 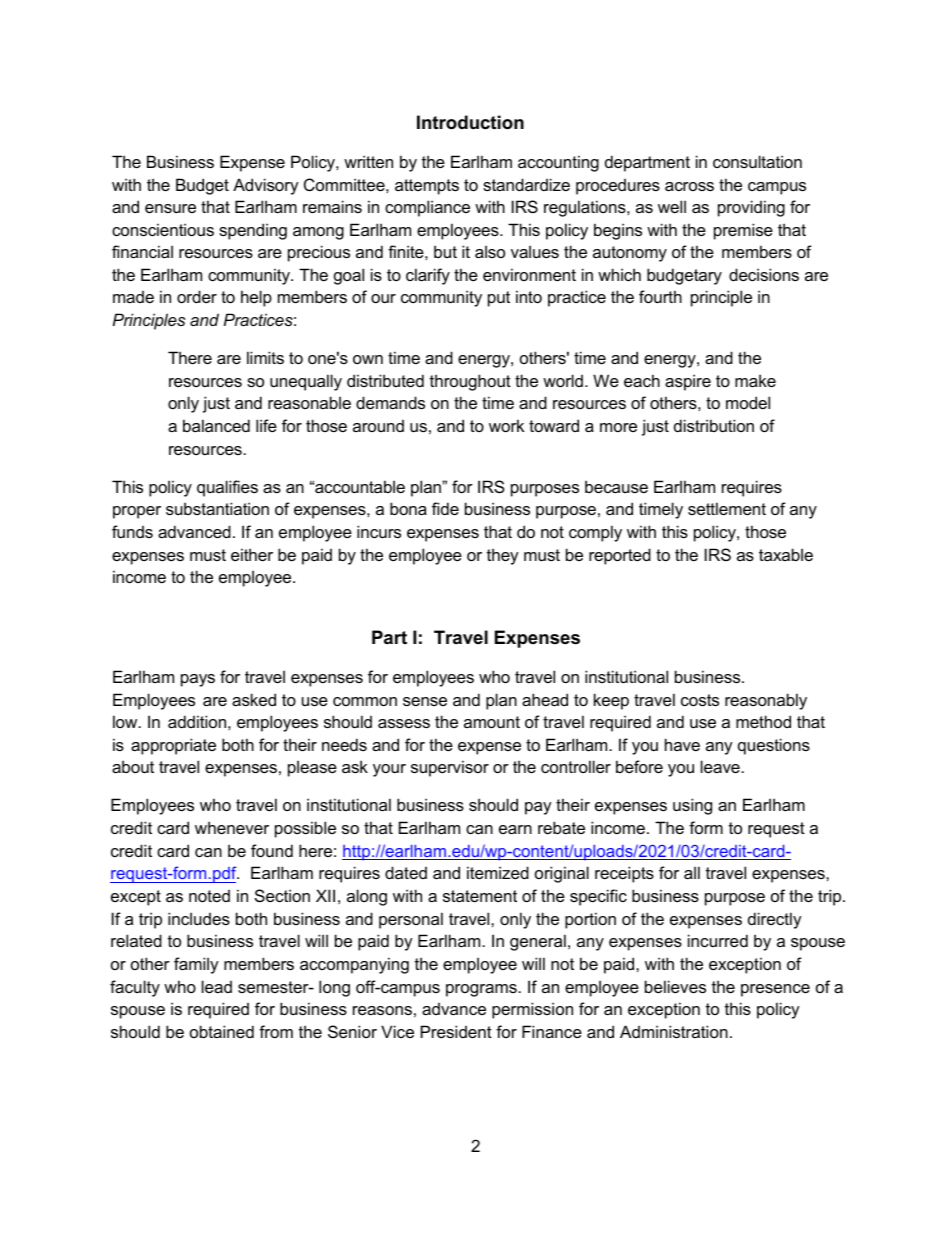 What do you see at coordinates (688, 382) in the screenshot?
I see `aspire` at bounding box center [688, 382].
